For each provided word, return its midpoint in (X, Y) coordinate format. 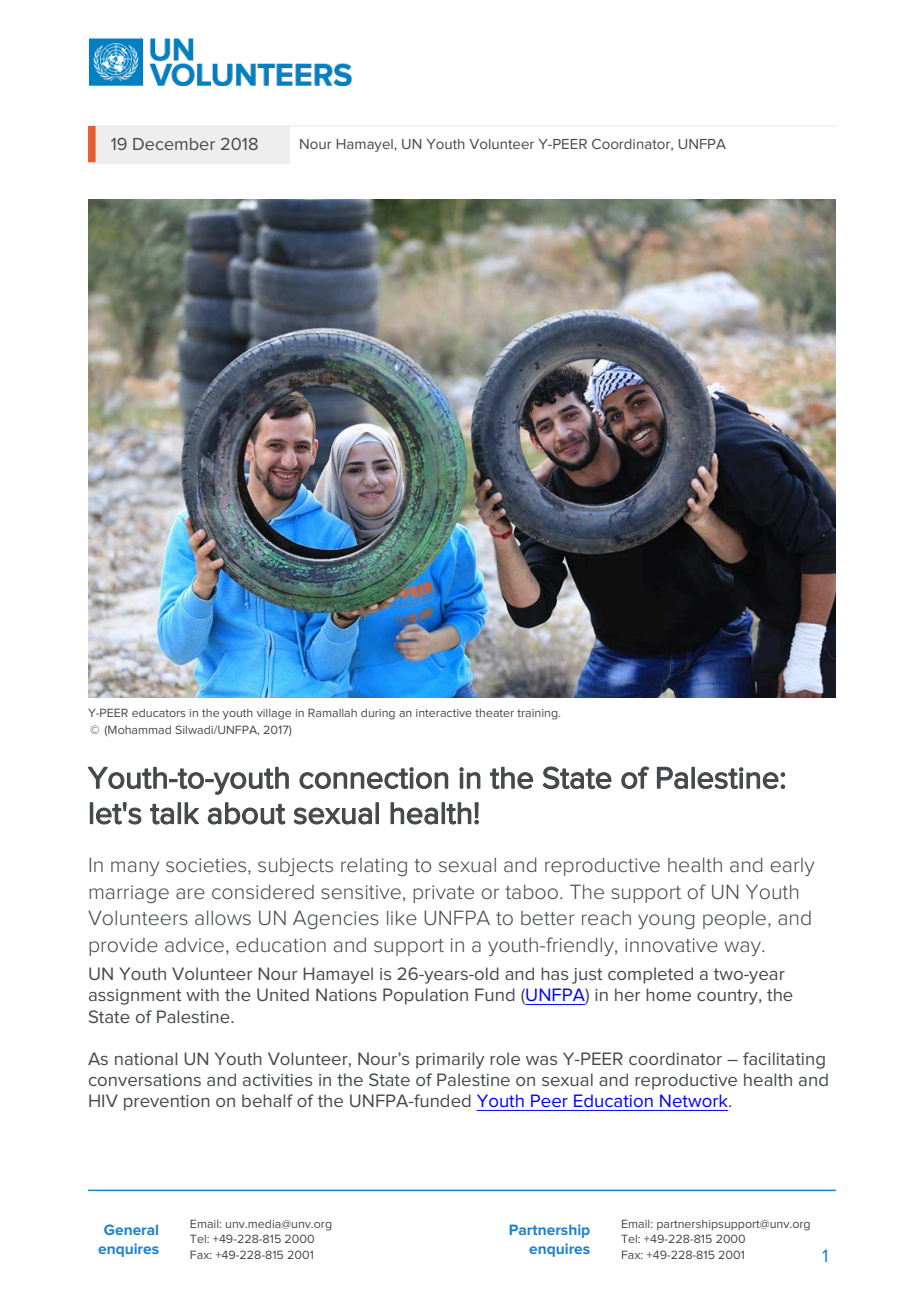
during (378, 714)
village (274, 714)
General (131, 1229)
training (538, 714)
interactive (444, 713)
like (402, 918)
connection (373, 778)
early (792, 867)
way (743, 948)
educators (158, 713)
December (174, 144)
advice (194, 945)
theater (494, 713)
